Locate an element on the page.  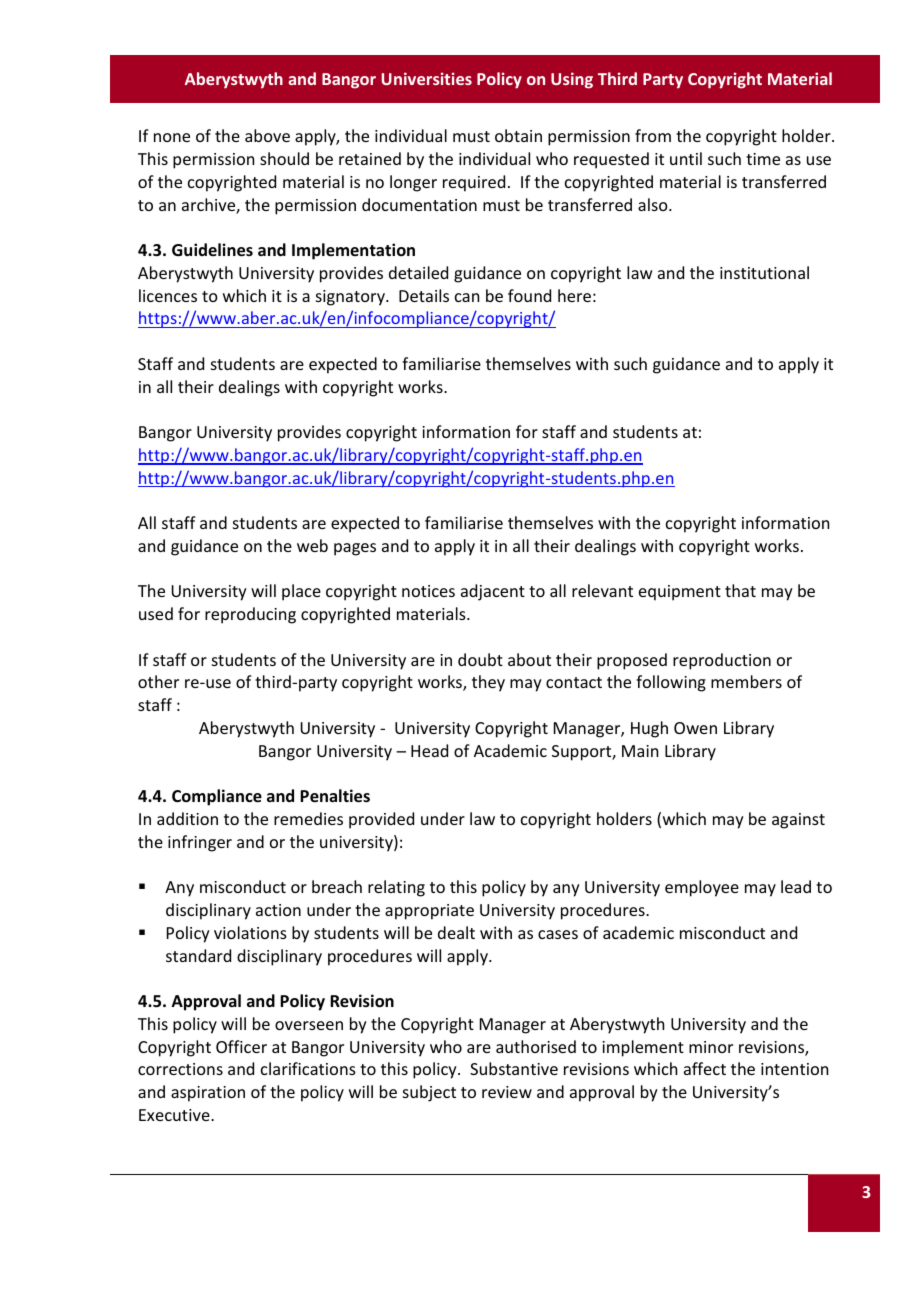
that is located at coordinates (740, 590).
